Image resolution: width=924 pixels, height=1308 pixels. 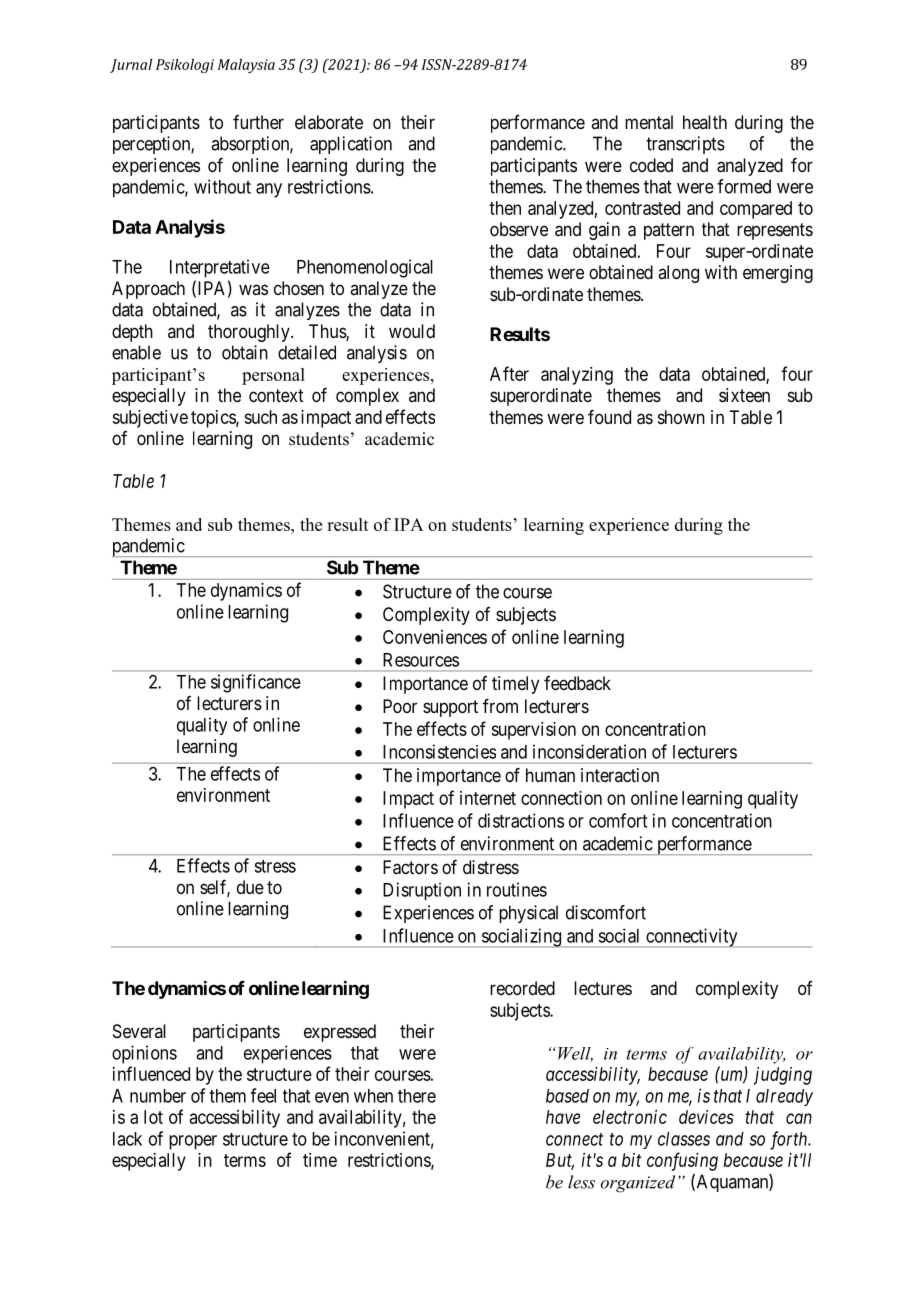 What do you see at coordinates (620, 775) in the screenshot?
I see `interaction` at bounding box center [620, 775].
